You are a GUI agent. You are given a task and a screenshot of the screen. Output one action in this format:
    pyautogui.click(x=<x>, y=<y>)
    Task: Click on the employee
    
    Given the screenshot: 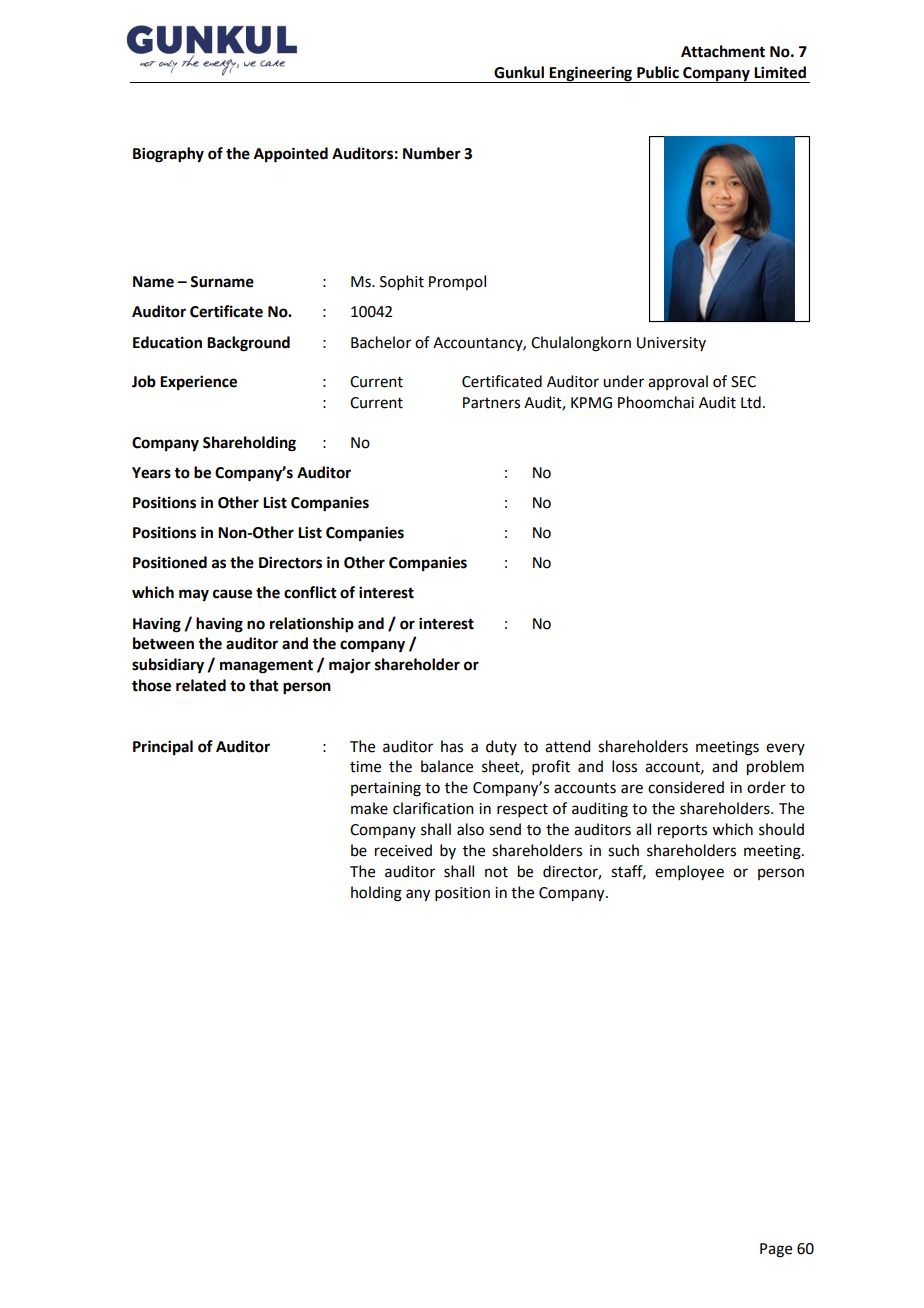 What is the action you would take?
    pyautogui.click(x=689, y=872)
